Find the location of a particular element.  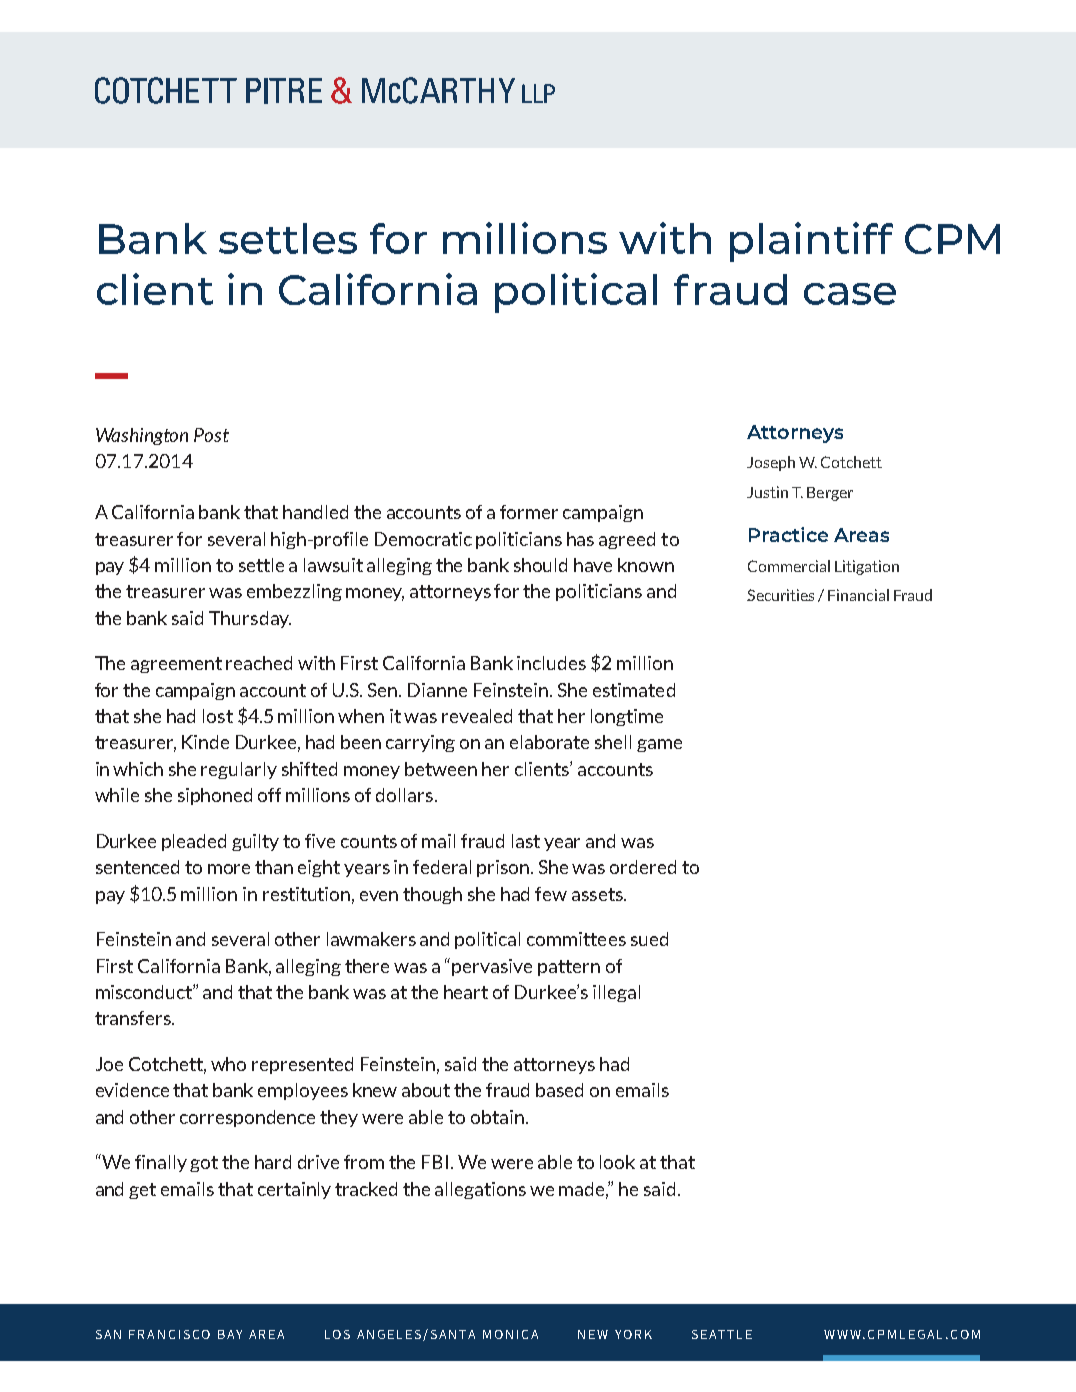

more is located at coordinates (229, 869).
